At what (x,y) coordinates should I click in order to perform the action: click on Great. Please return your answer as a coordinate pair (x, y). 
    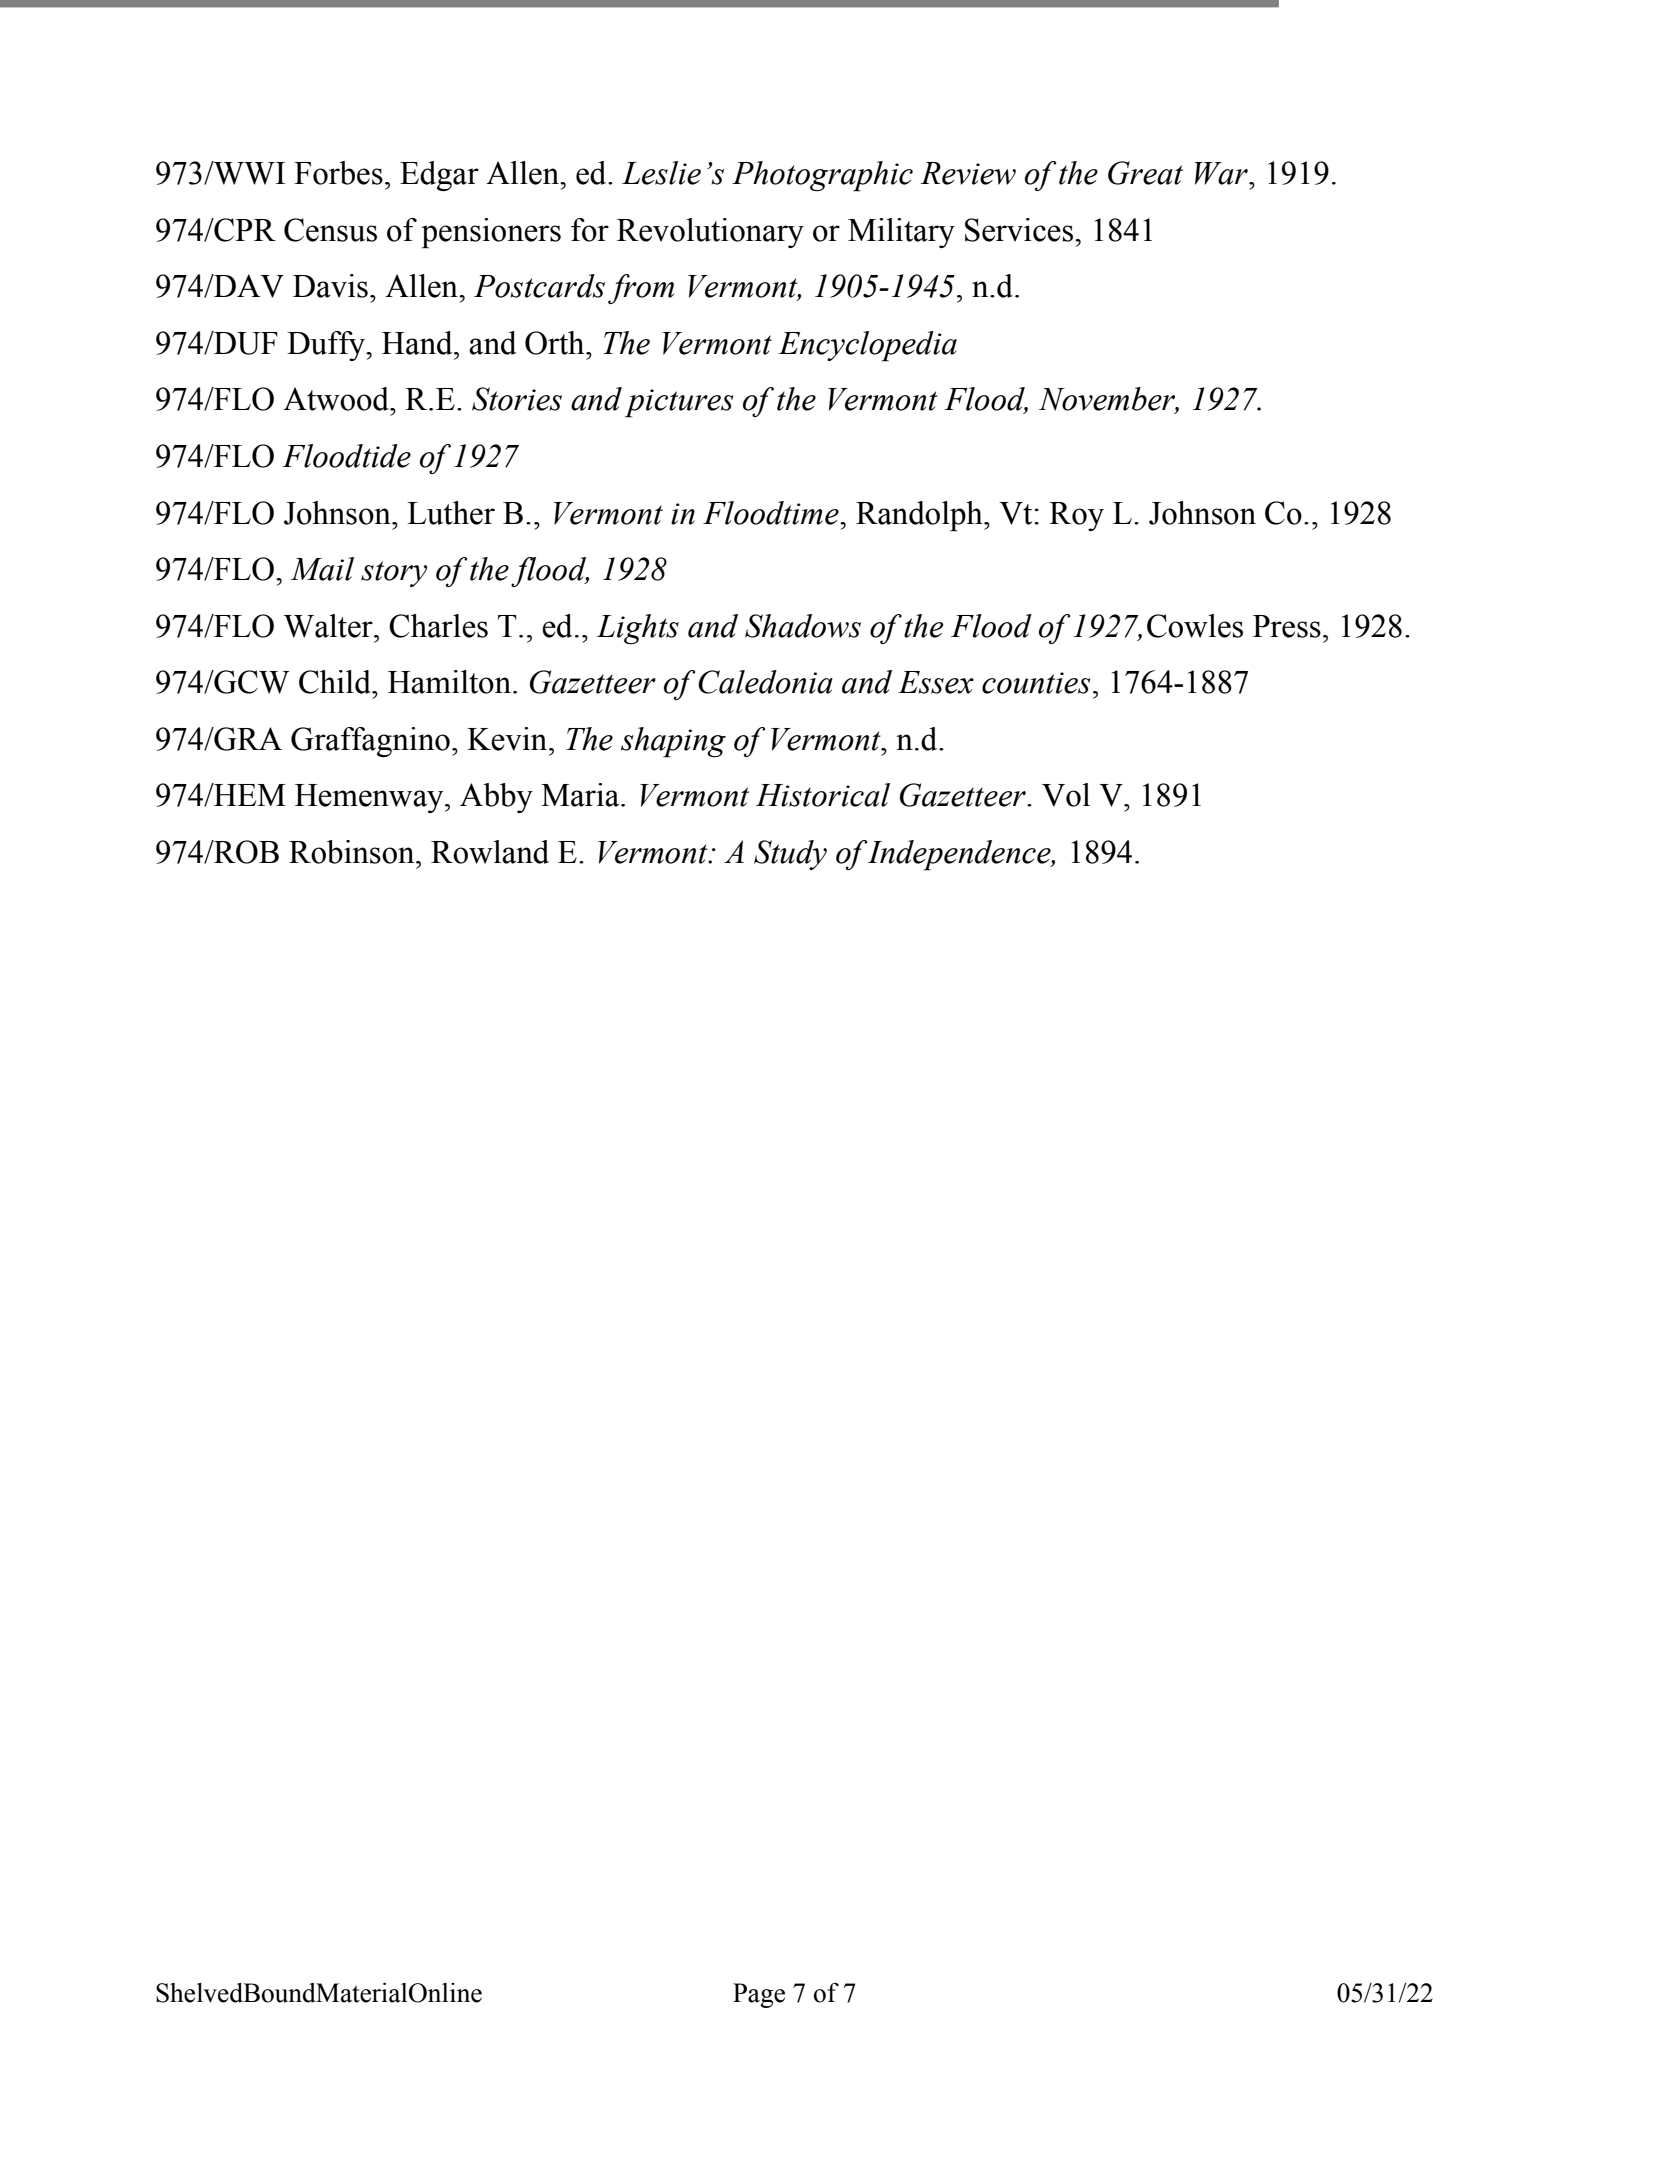
    Looking at the image, I should click on (1145, 173).
